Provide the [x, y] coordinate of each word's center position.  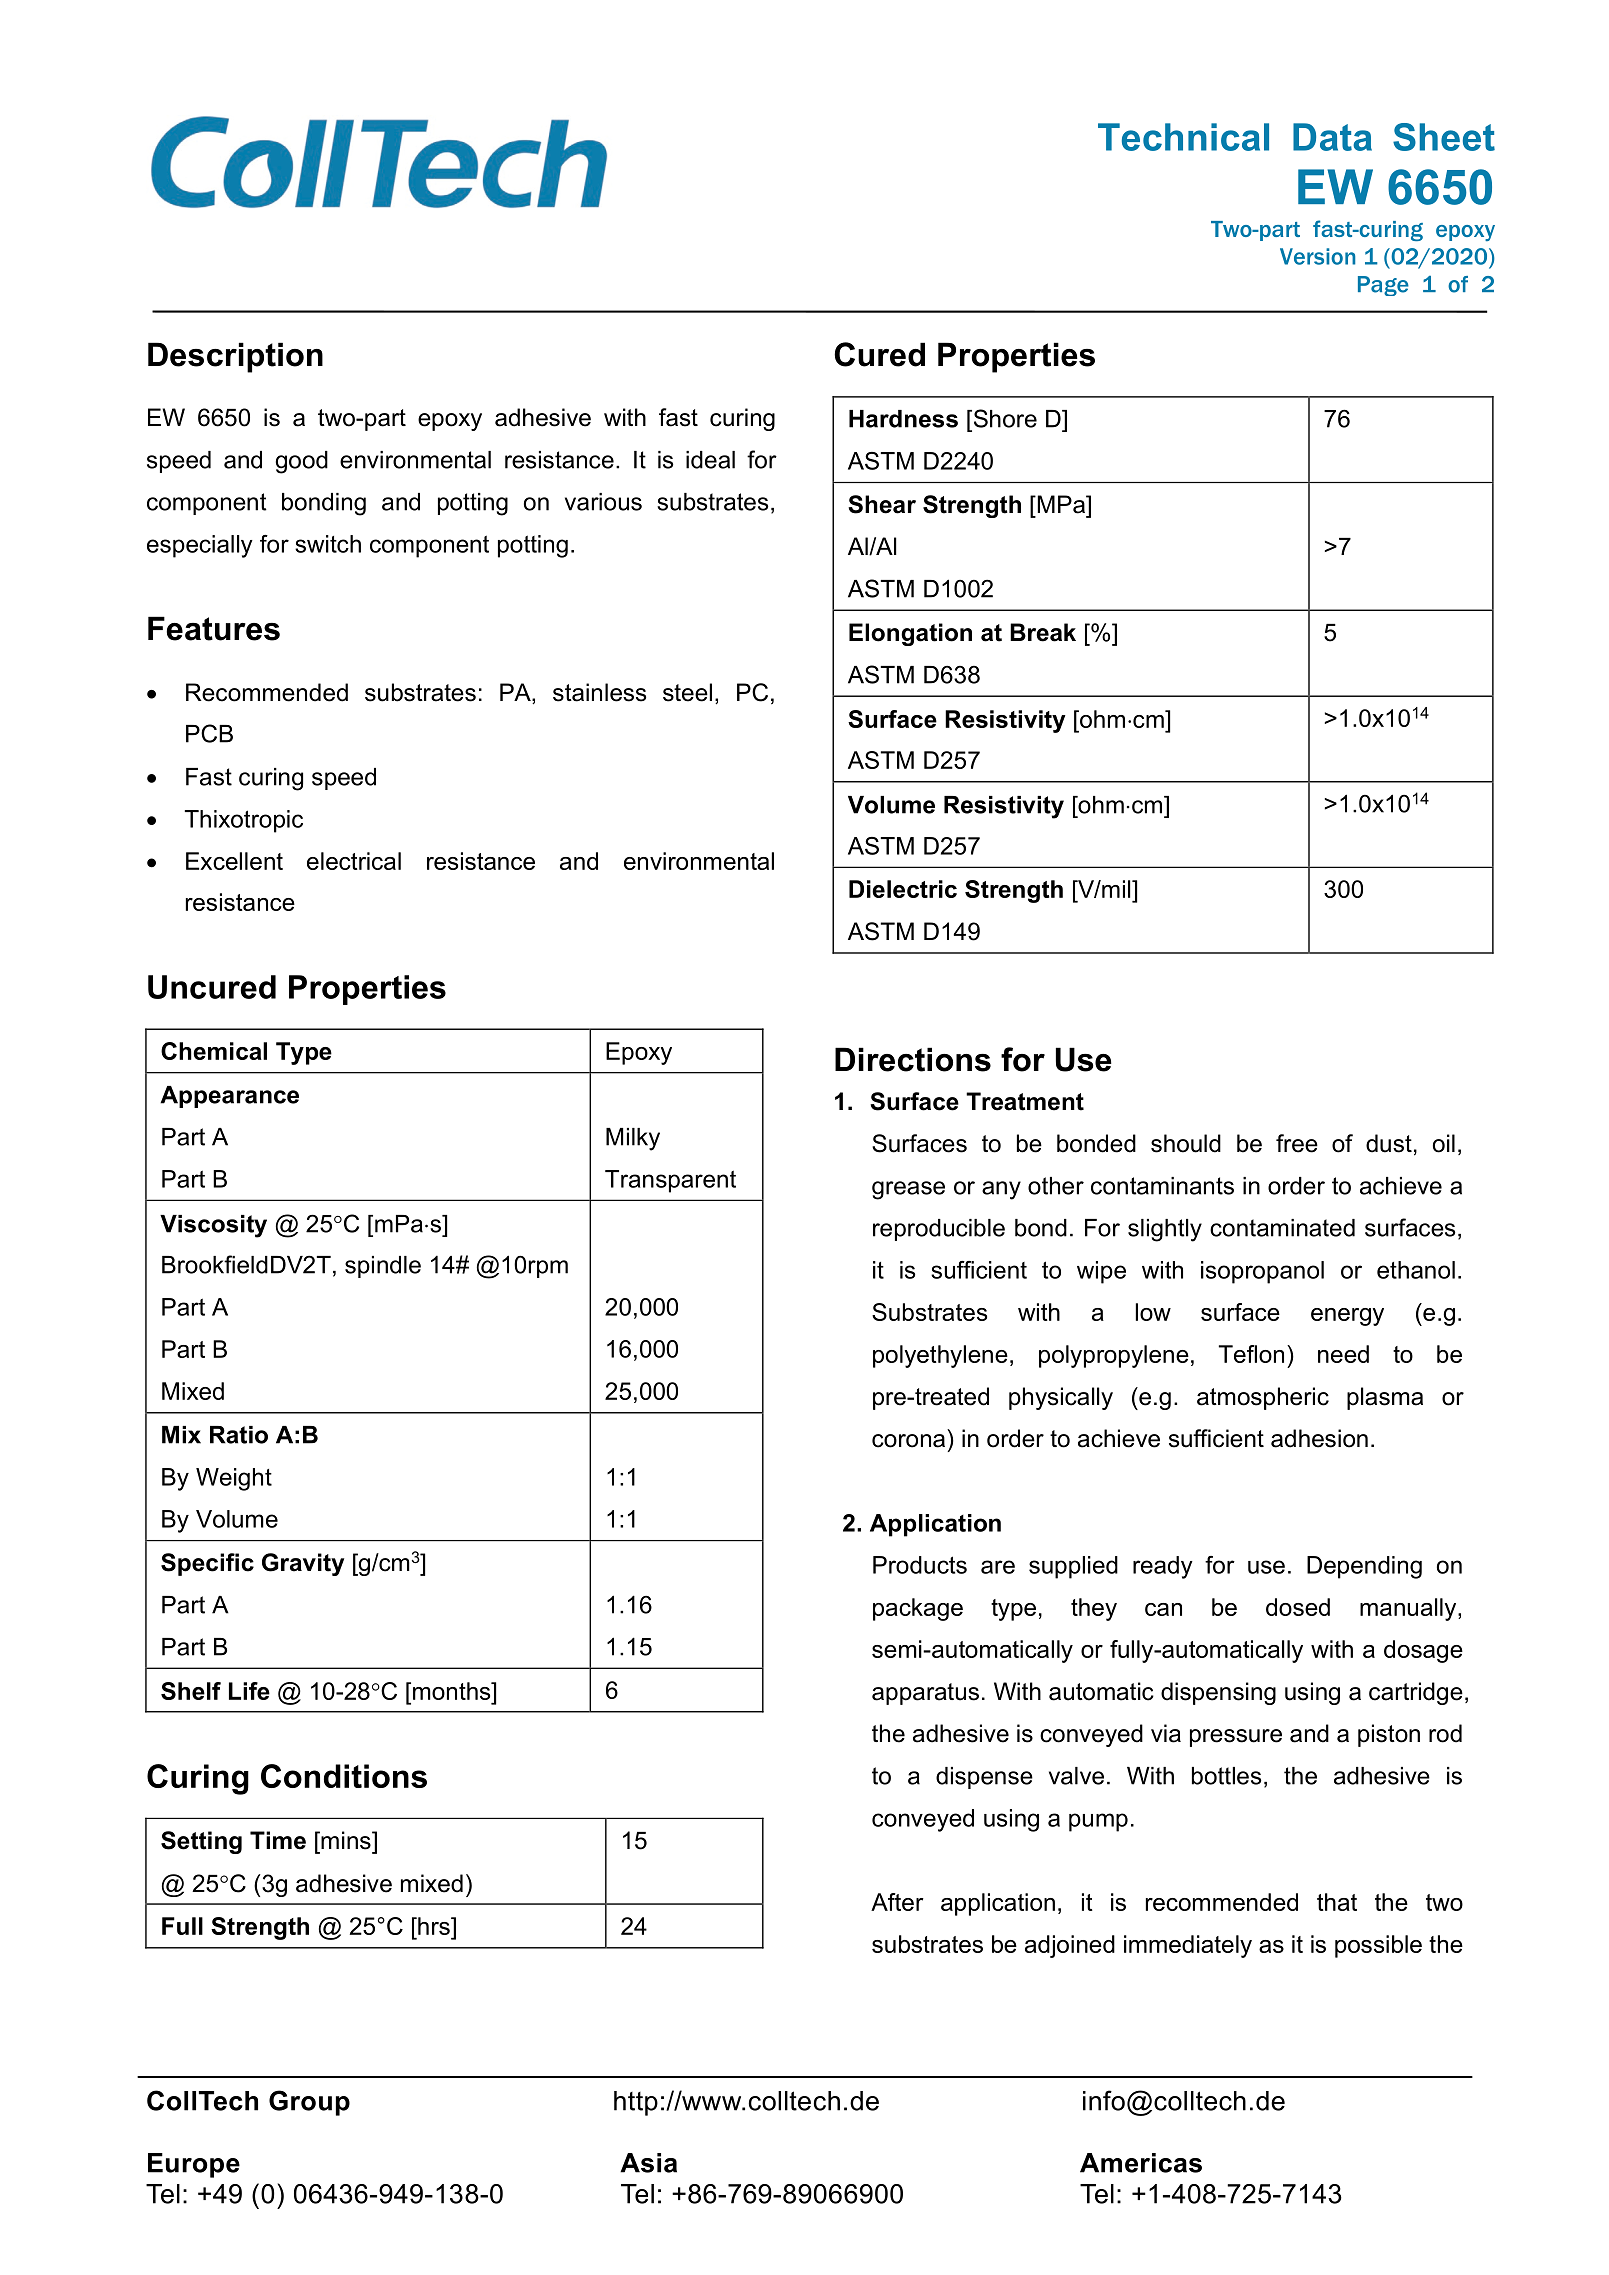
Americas [1141, 2163]
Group [309, 2103]
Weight [234, 1479]
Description [235, 357]
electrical [354, 861]
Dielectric [903, 889]
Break [1043, 632]
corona [908, 1441]
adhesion [1319, 1438]
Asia [648, 2163]
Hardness [903, 419]
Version [1317, 256]
